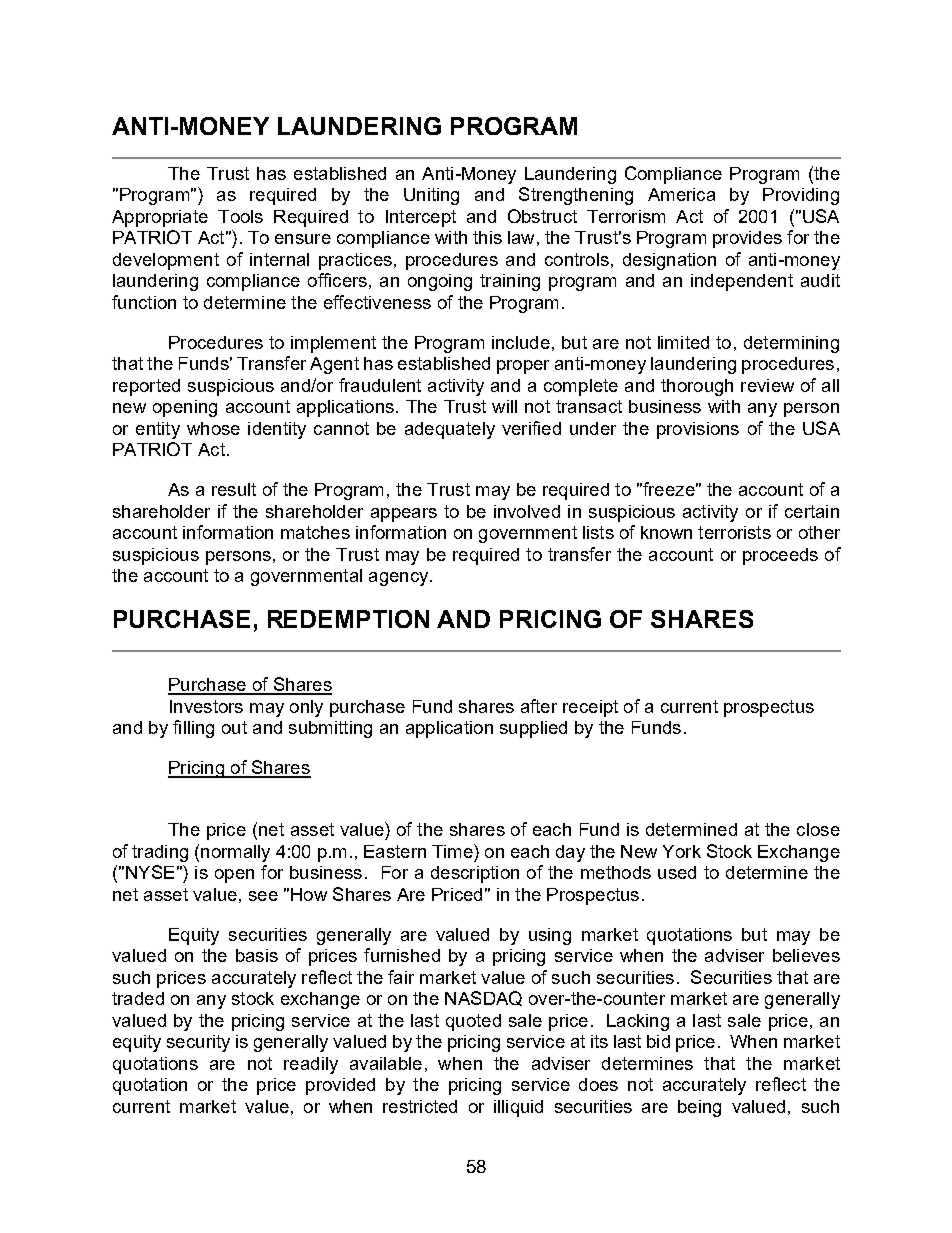 The width and height of the screenshot is (952, 1233). What do you see at coordinates (198, 1043) in the screenshot?
I see `security` at bounding box center [198, 1043].
